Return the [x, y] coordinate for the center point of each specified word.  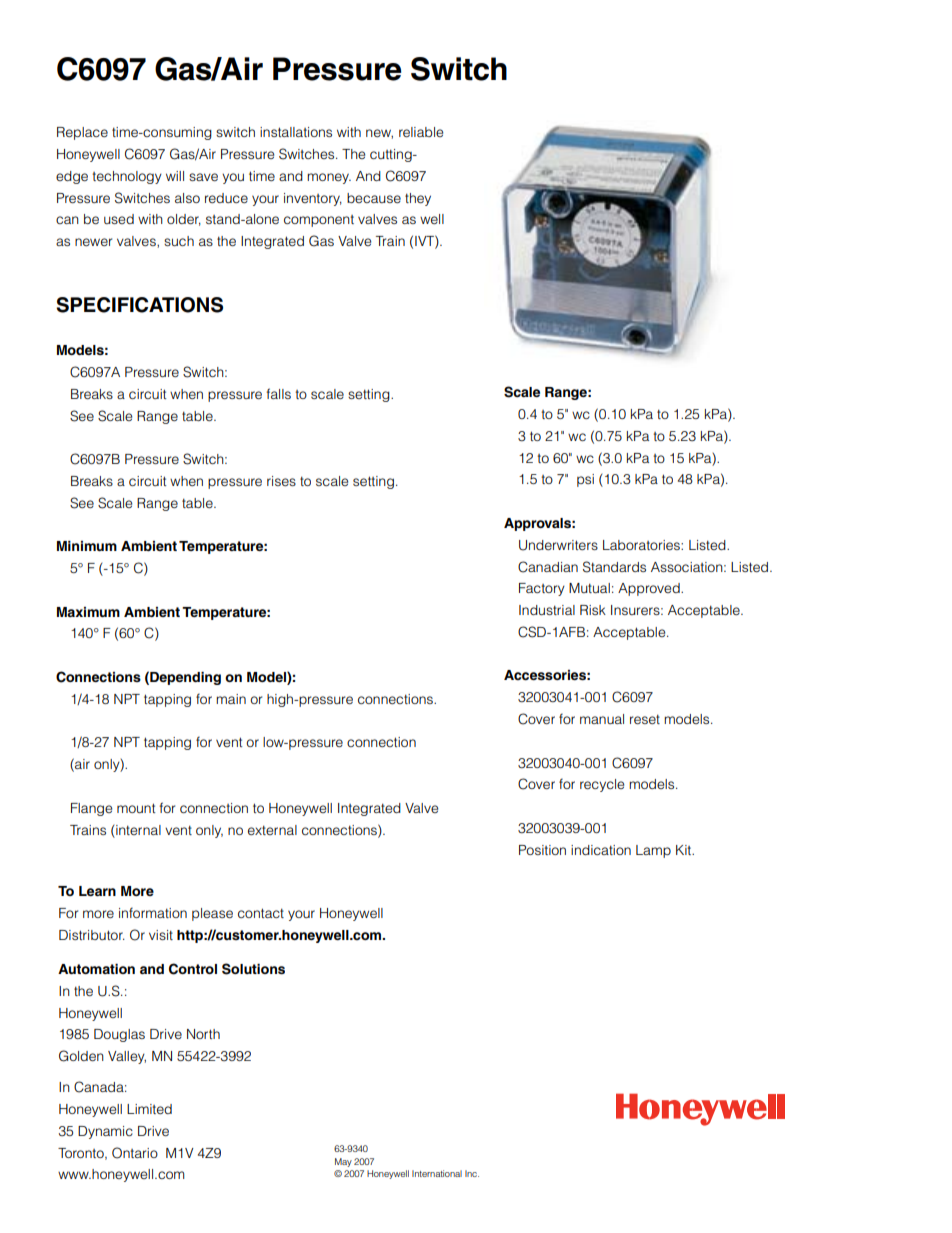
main [231, 699]
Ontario [135, 1153]
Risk [593, 610]
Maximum [88, 612]
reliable [421, 132]
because [374, 198]
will [175, 176]
